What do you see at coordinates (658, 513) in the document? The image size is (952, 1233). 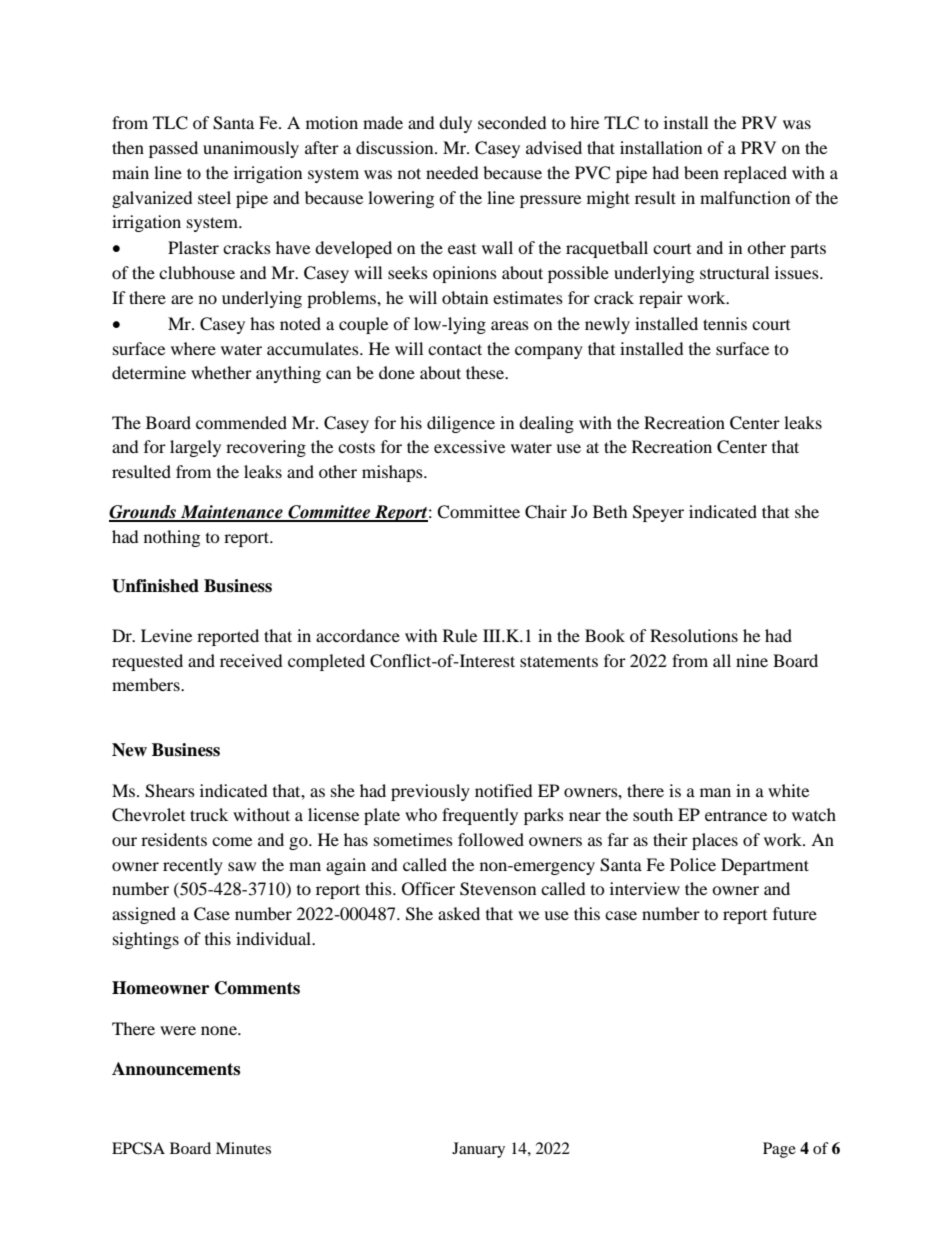 I see `Speyer` at bounding box center [658, 513].
